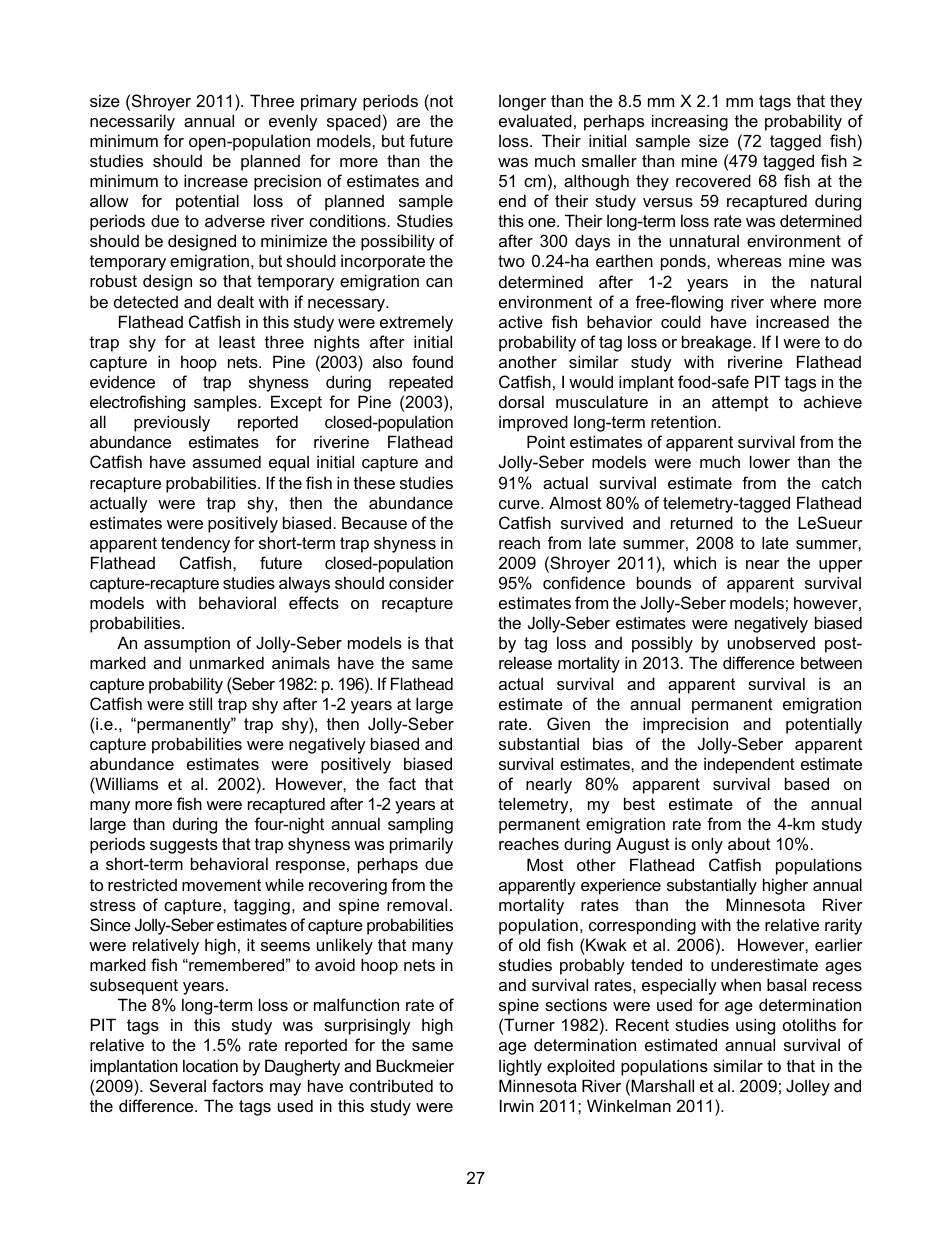 The image size is (952, 1233). I want to click on increasing, so click(690, 122).
